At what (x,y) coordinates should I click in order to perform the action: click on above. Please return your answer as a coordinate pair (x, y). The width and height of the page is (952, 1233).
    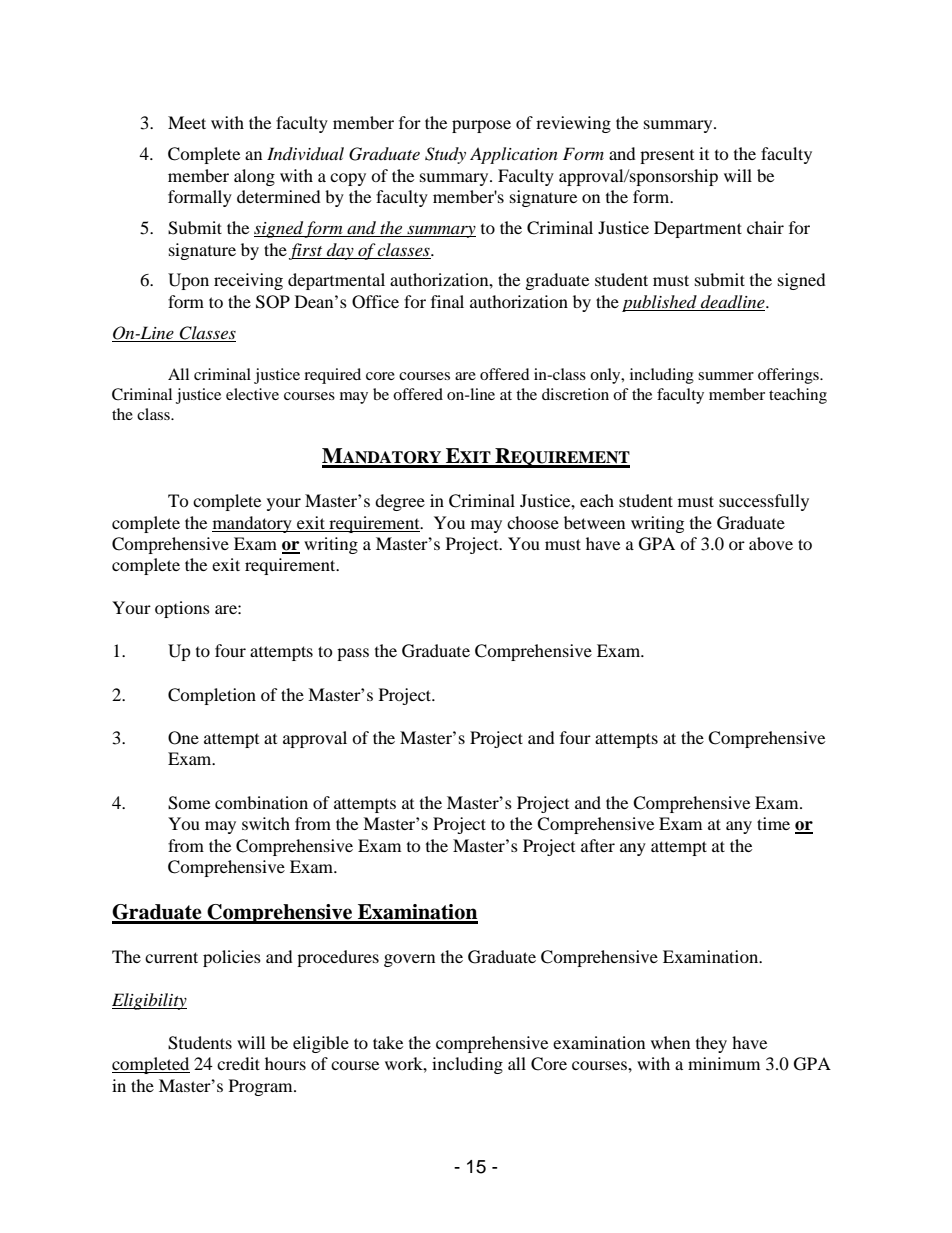
    Looking at the image, I should click on (771, 543).
